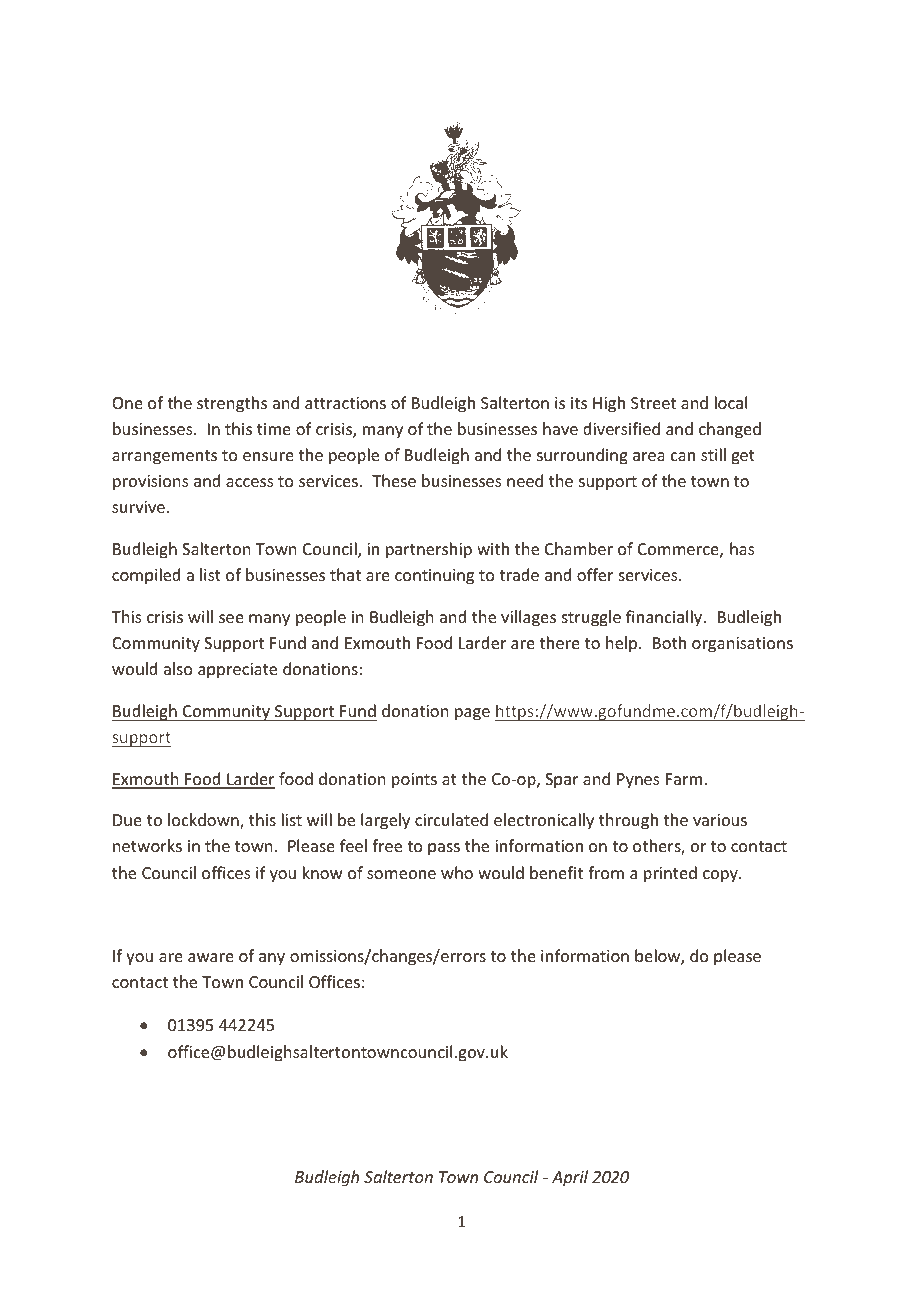  Describe the element at coordinates (211, 957) in the document. I see `aware` at that location.
